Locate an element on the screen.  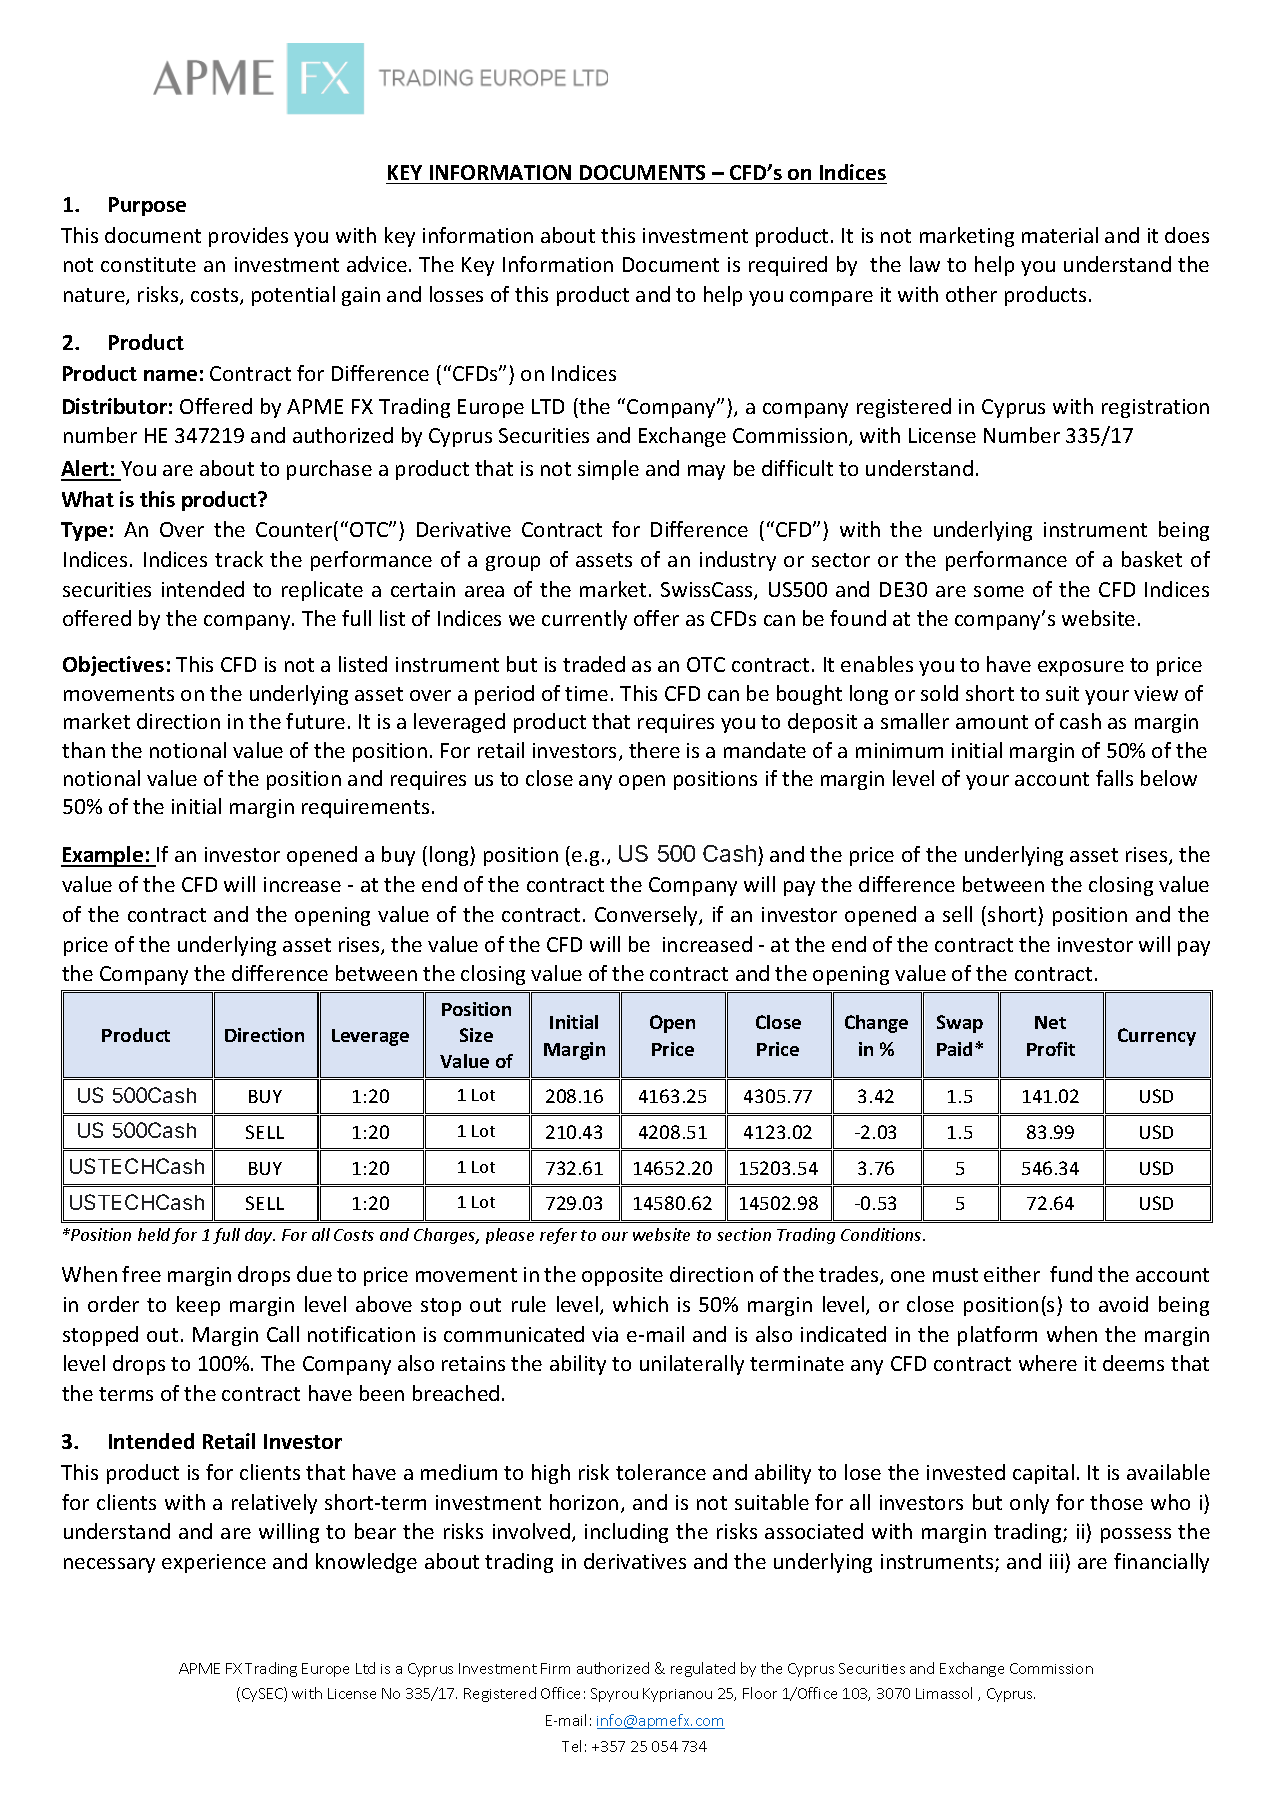
required is located at coordinates (788, 266).
